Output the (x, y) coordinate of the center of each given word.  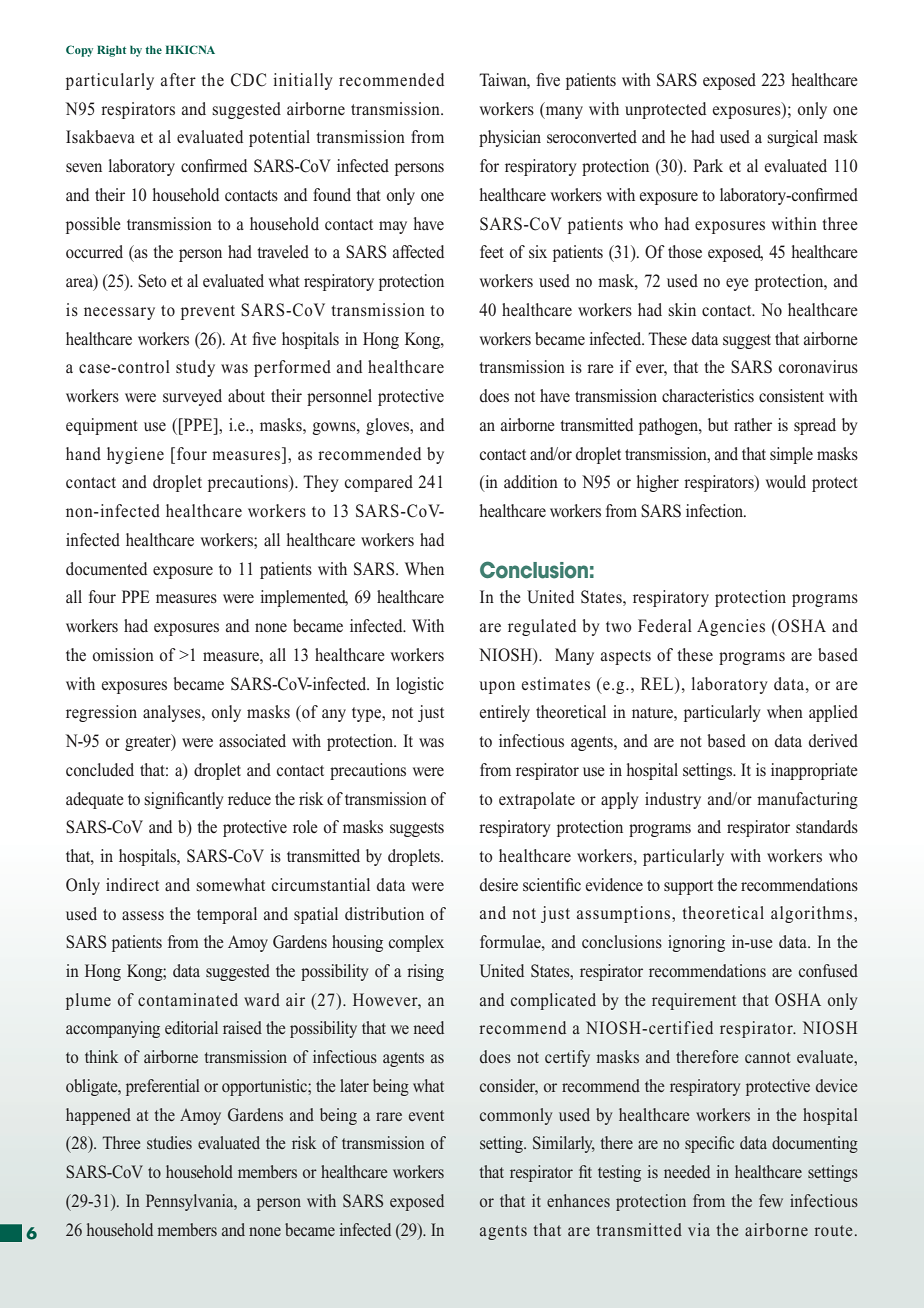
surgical (792, 138)
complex (416, 943)
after (178, 79)
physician (510, 138)
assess (143, 916)
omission (123, 655)
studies (169, 1142)
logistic (420, 685)
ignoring (696, 943)
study (195, 368)
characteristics (708, 396)
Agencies (731, 627)
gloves (389, 426)
